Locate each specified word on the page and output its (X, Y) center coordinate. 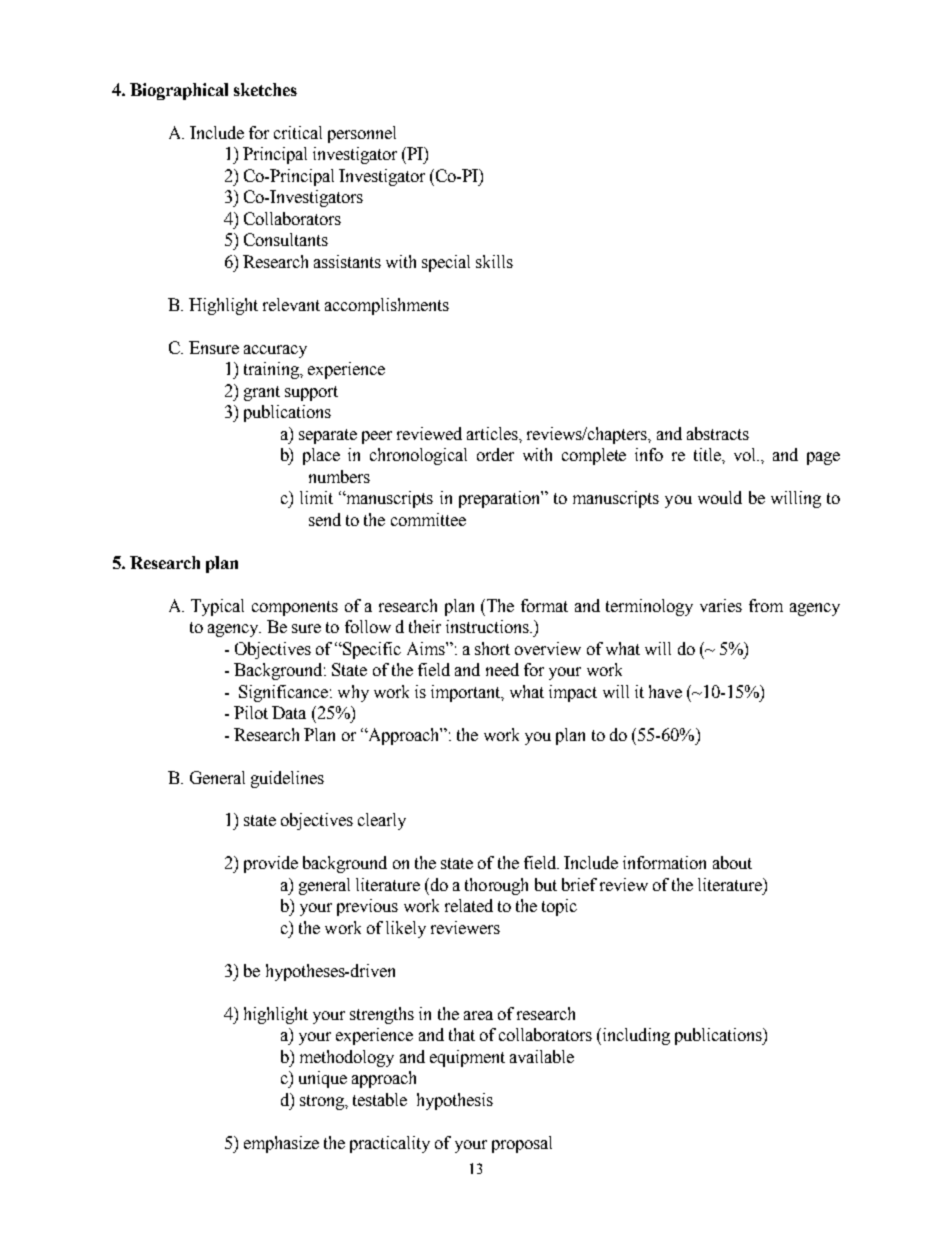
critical (298, 132)
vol (746, 454)
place (321, 456)
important (467, 693)
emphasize (281, 1144)
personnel (362, 134)
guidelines (287, 779)
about (732, 862)
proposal (522, 1144)
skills (494, 261)
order (495, 454)
